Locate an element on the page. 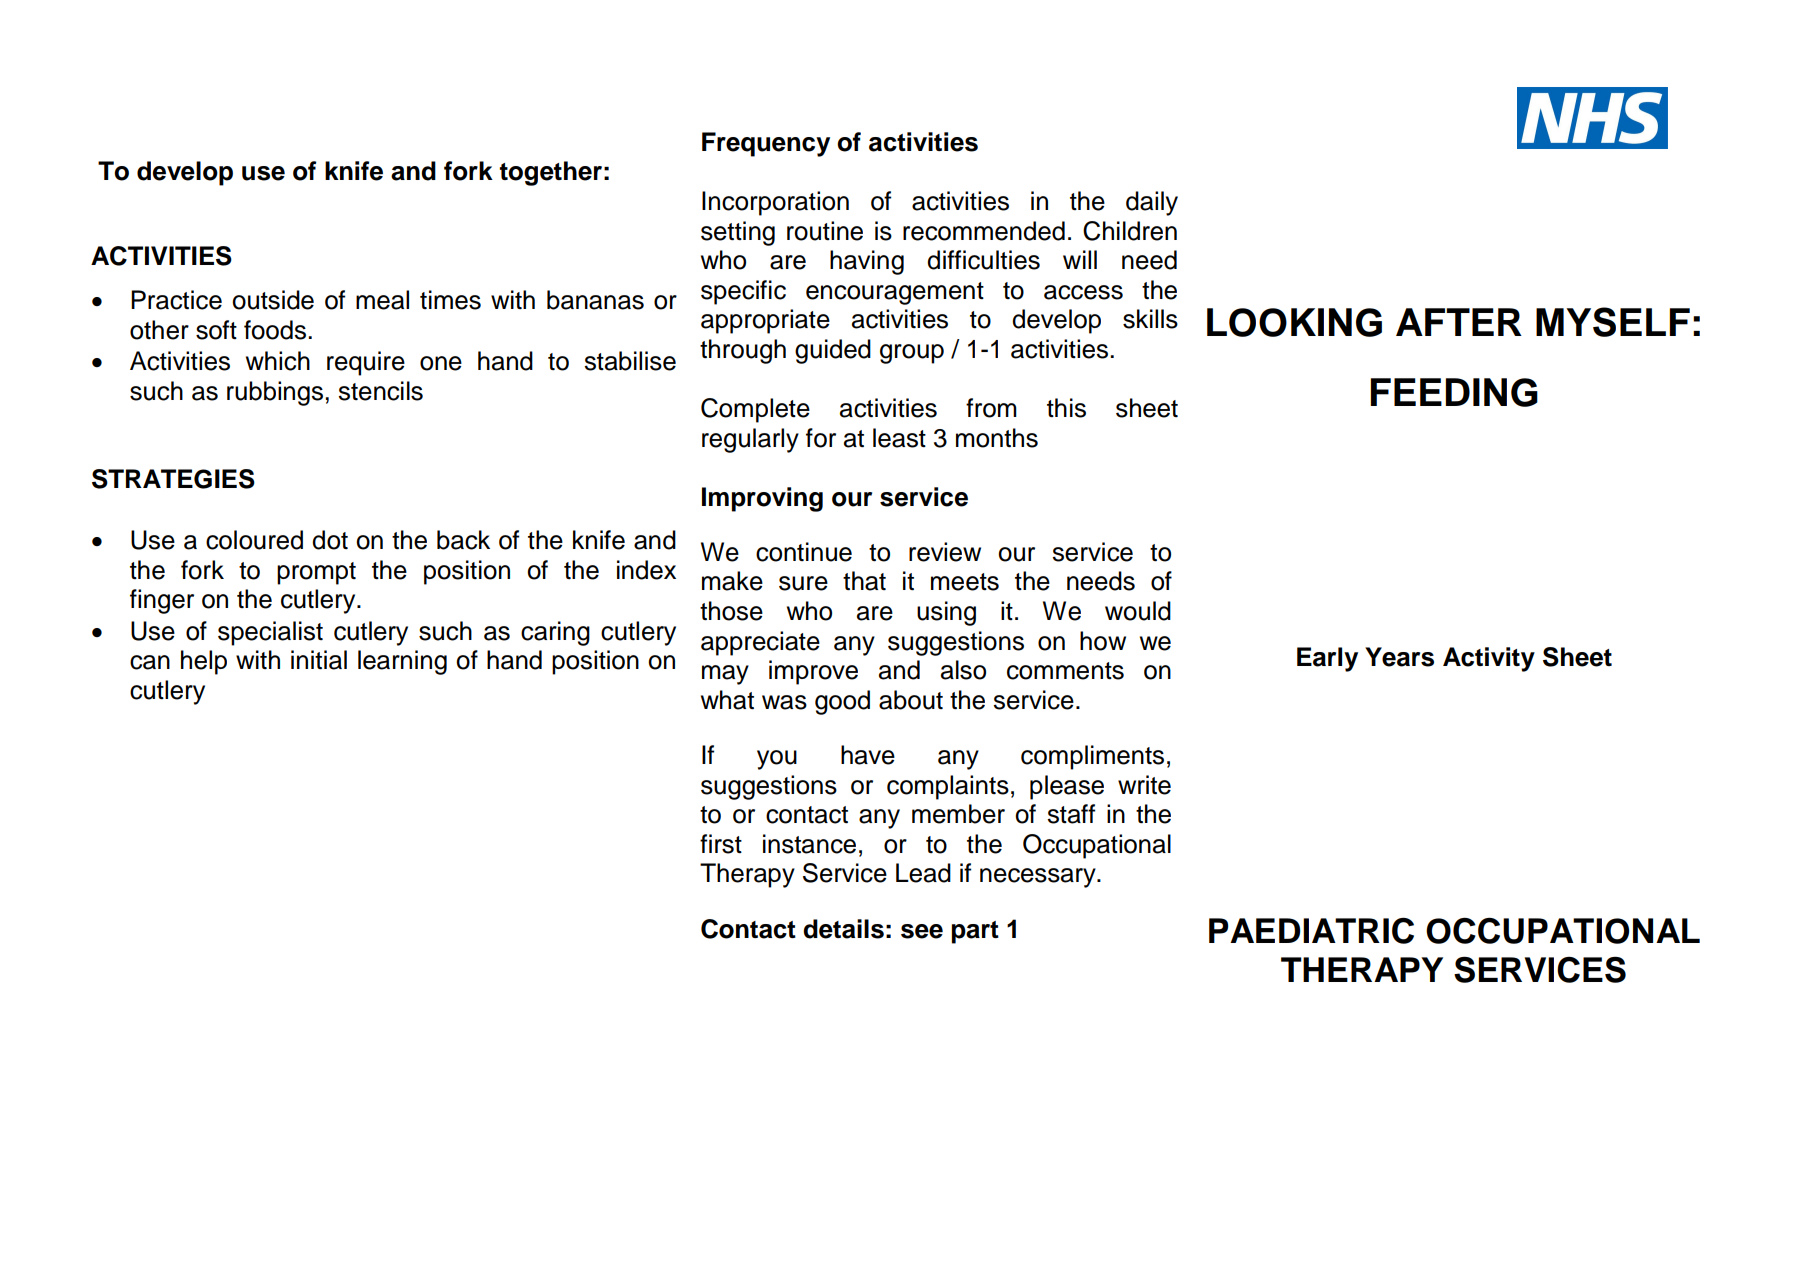 This document has height=1275, width=1803. first is located at coordinates (721, 844).
